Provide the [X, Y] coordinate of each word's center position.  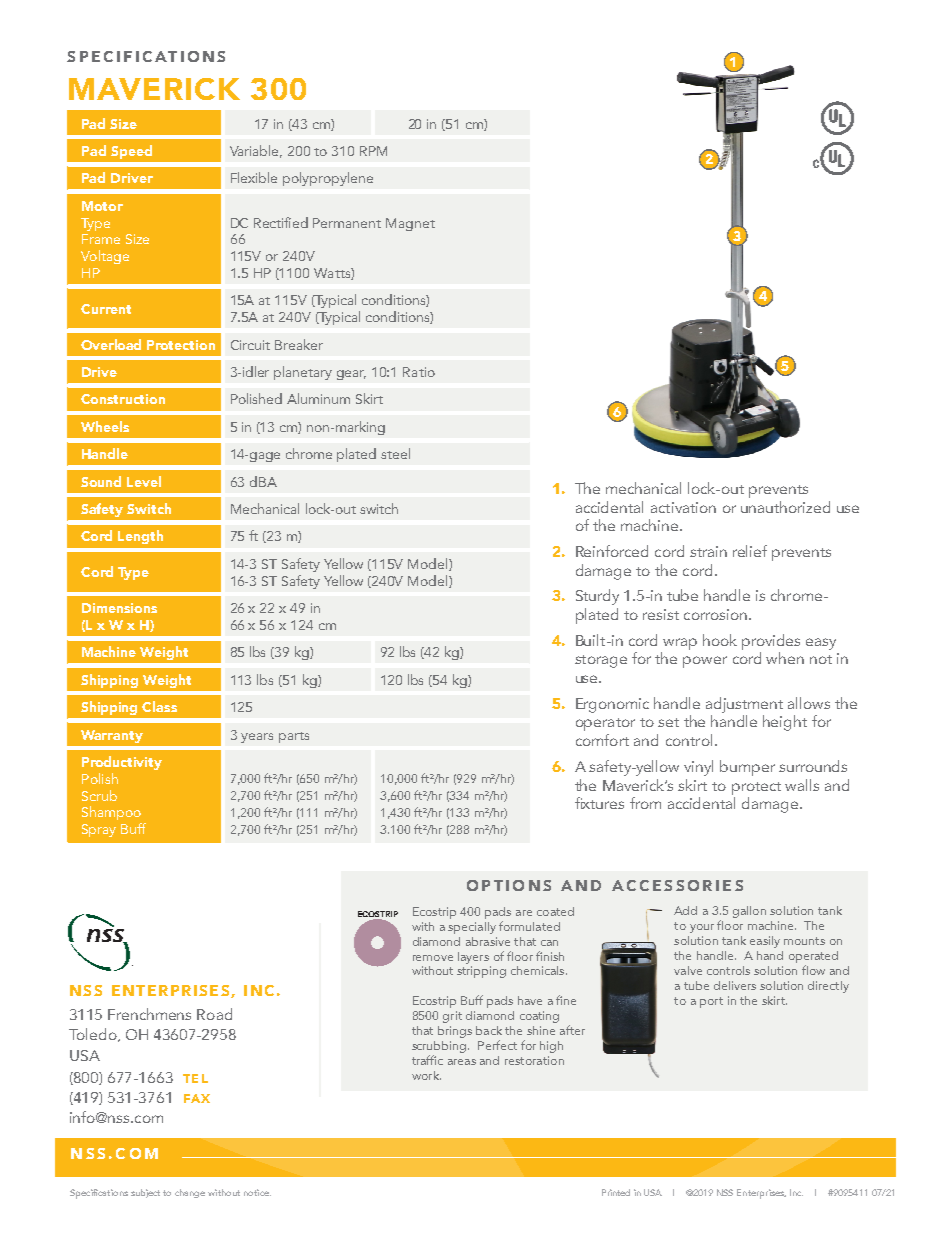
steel [395, 453]
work [426, 1075]
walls [802, 785]
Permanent [347, 223]
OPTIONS [509, 885]
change [190, 1193]
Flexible [254, 177]
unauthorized [785, 507]
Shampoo [111, 813]
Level [144, 481]
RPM [373, 151]
